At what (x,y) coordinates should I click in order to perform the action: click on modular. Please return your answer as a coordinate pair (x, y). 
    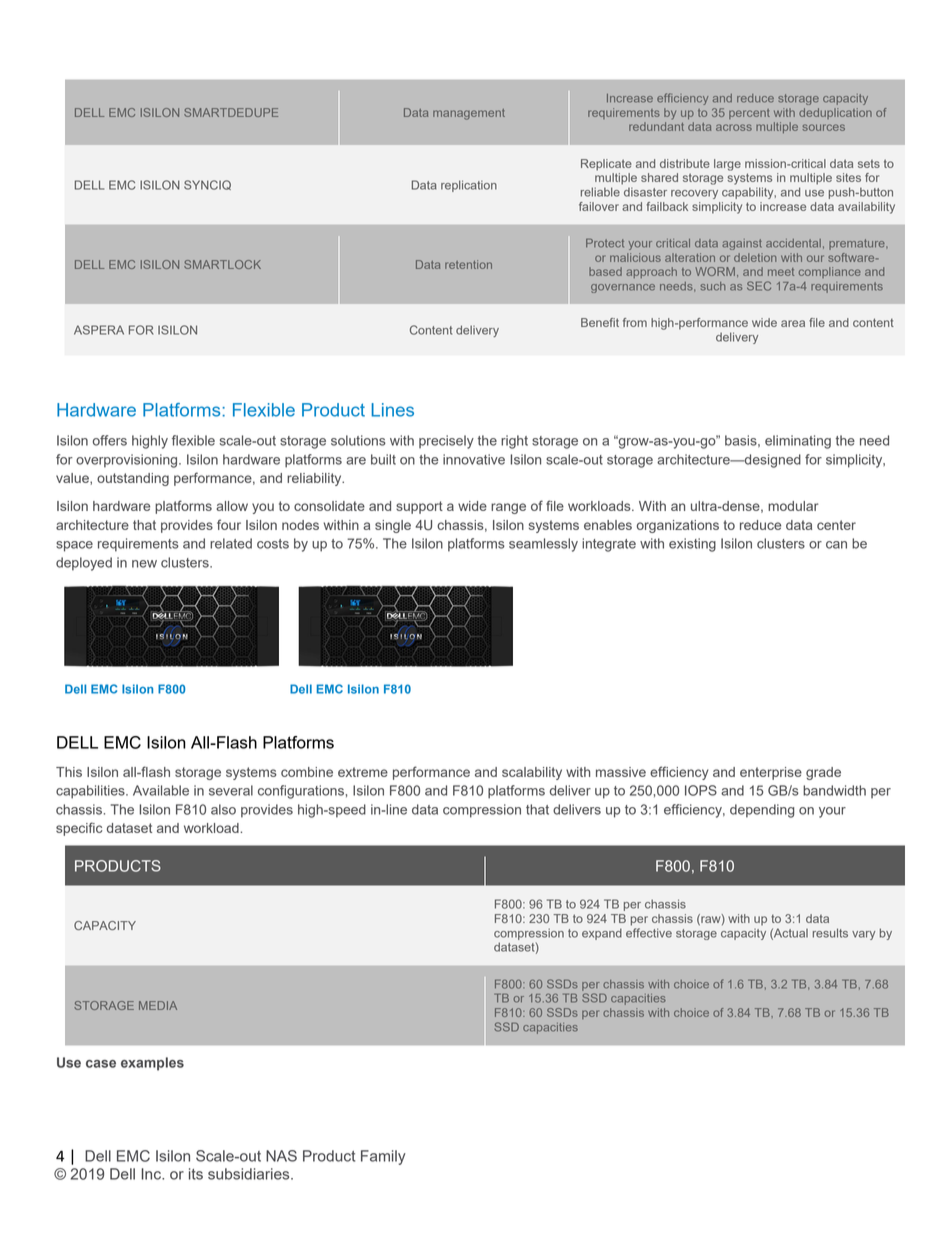
    Looking at the image, I should click on (793, 506).
